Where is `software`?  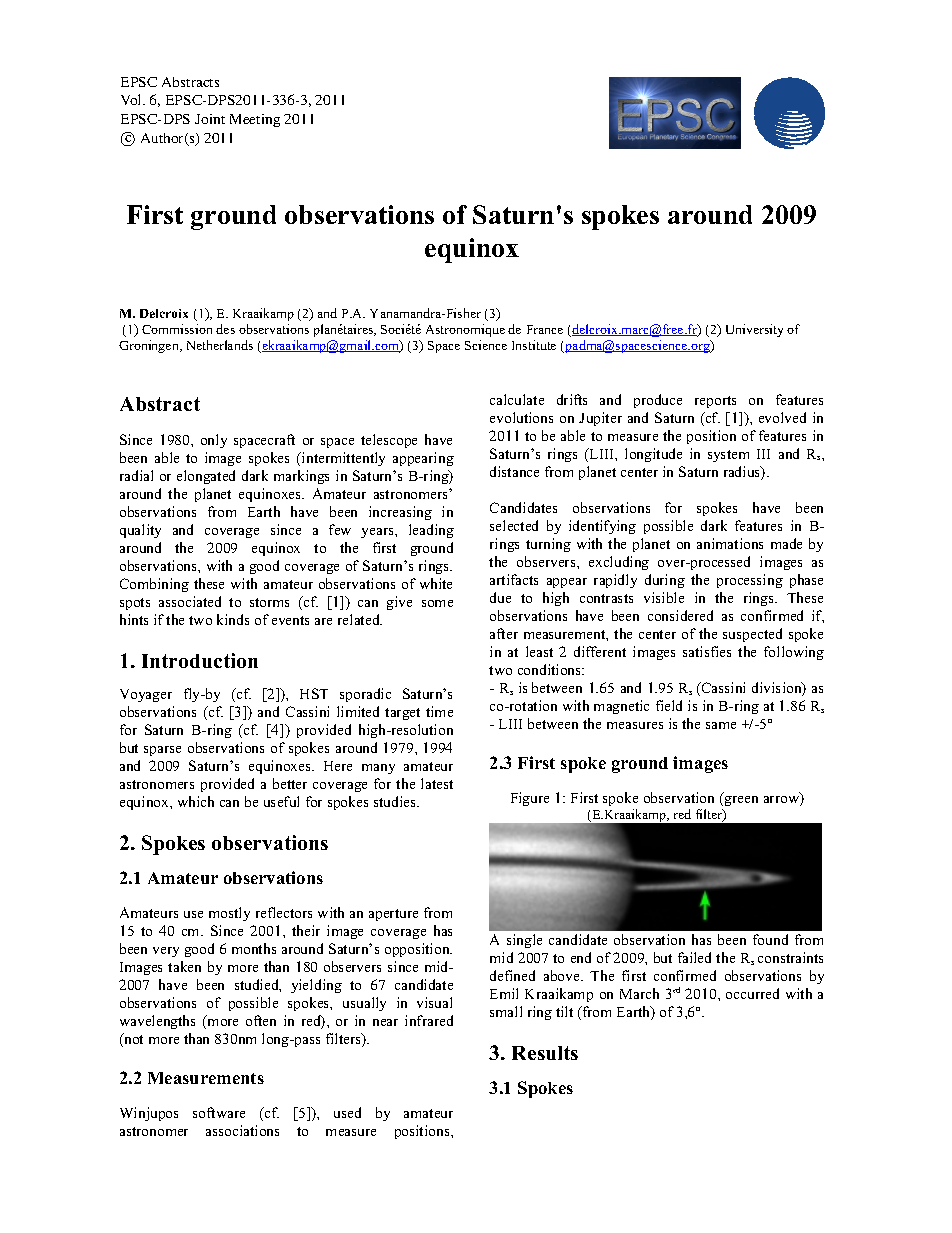
software is located at coordinates (219, 1112).
